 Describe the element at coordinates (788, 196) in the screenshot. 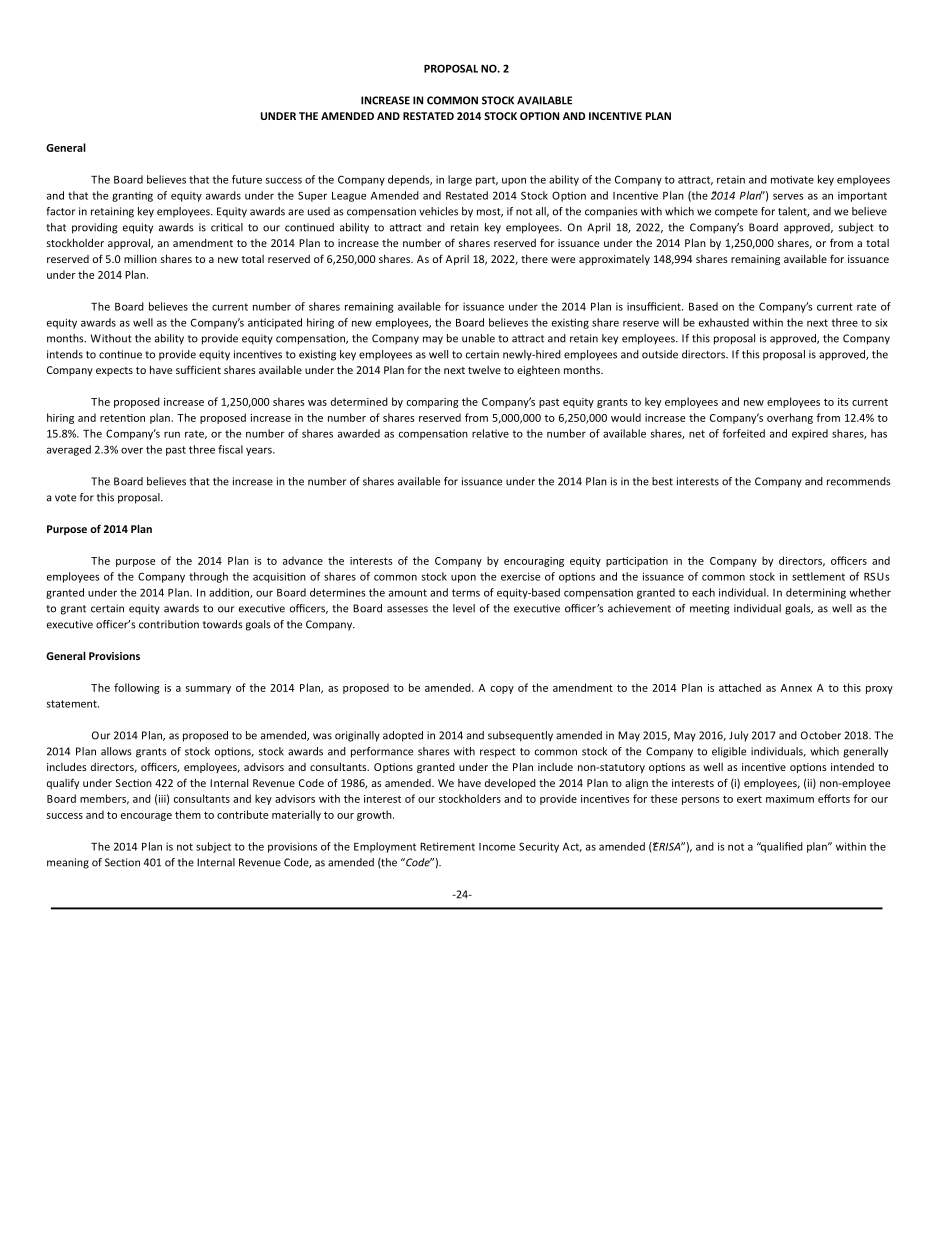

I see `serves` at that location.
